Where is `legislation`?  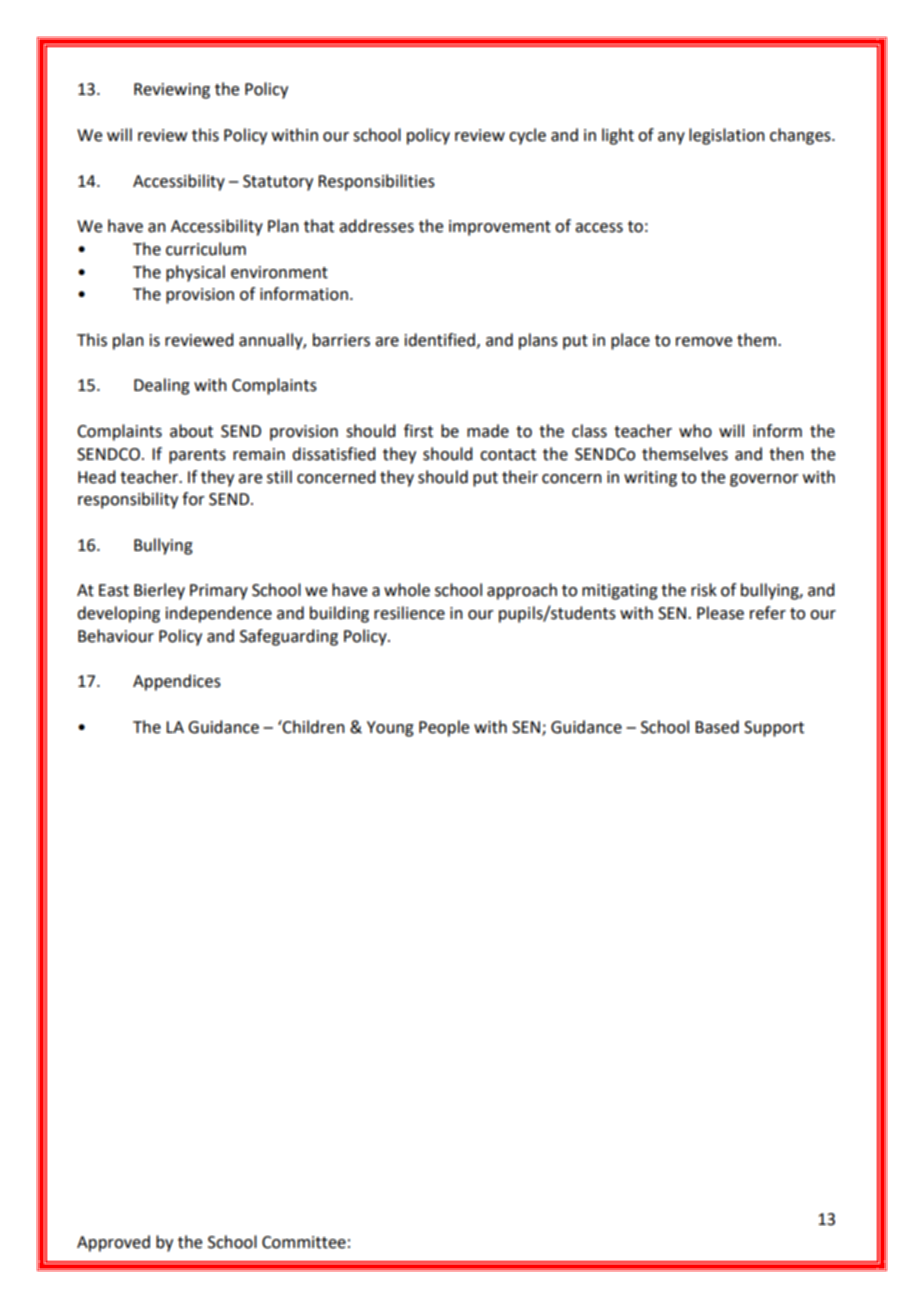 legislation is located at coordinates (727, 136).
